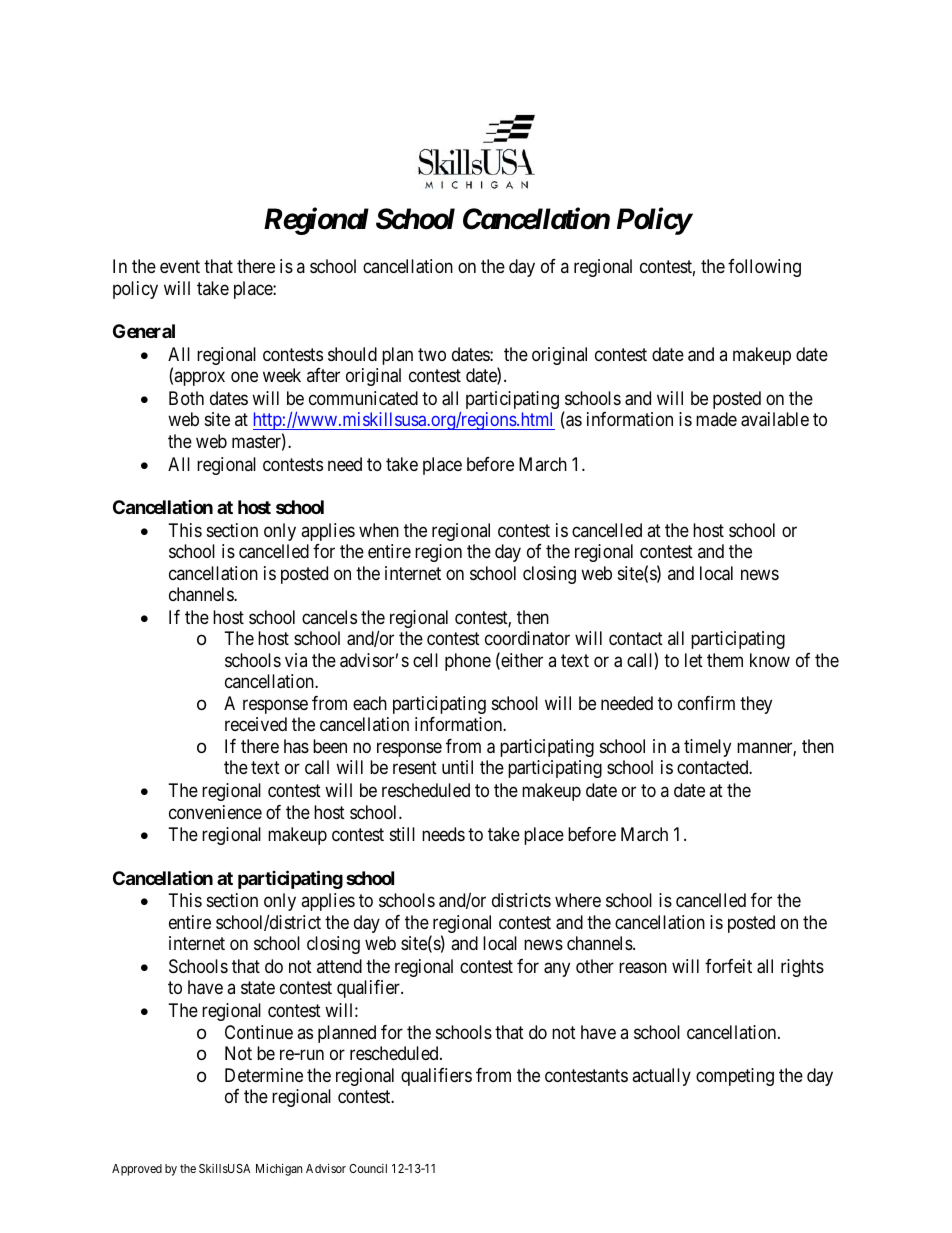 The height and width of the image is (1233, 952). Describe the element at coordinates (368, 1168) in the image. I see `Council` at that location.
